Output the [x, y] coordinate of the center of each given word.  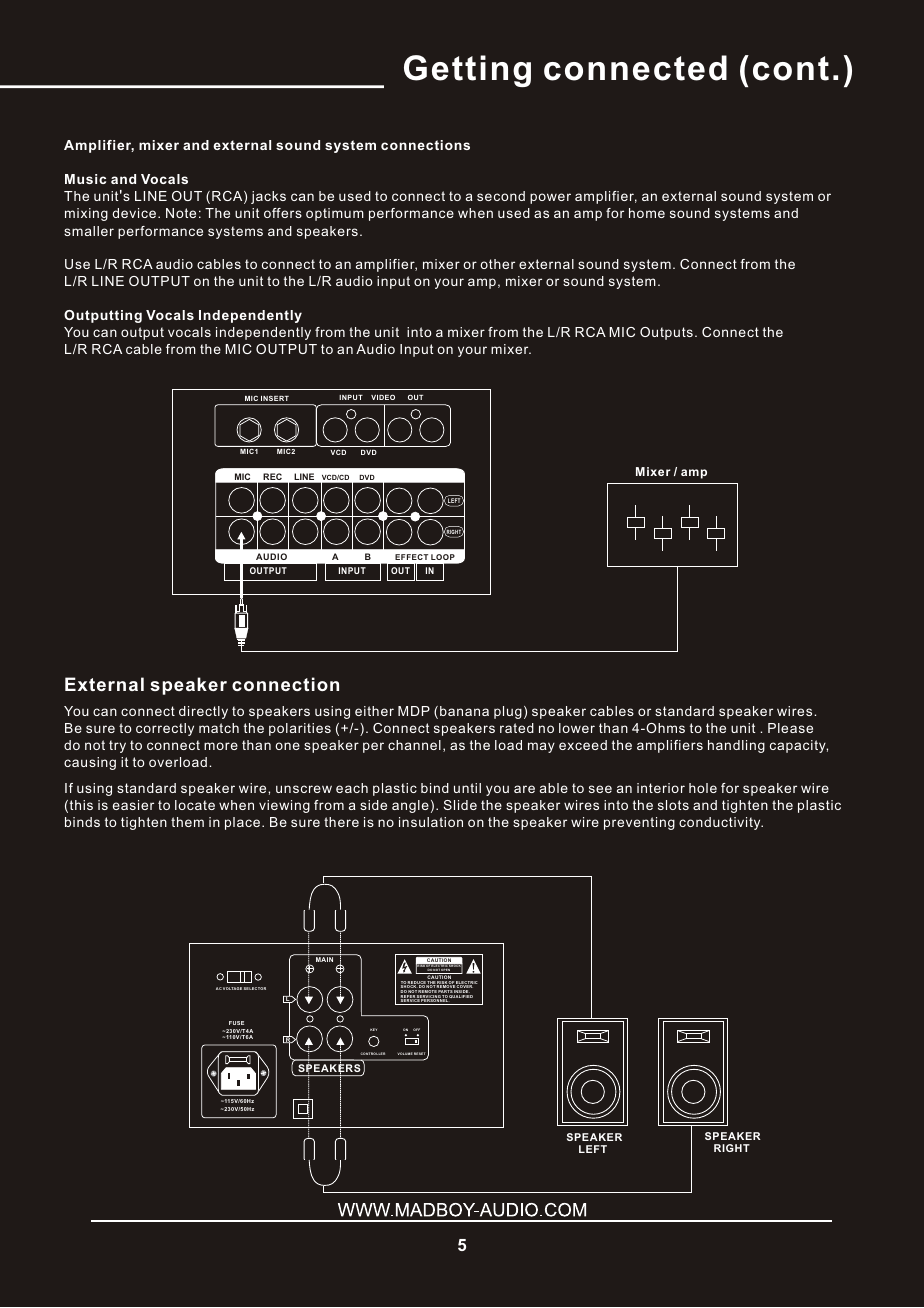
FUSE [236, 1023]
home [647, 213]
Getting [467, 71]
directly [203, 712]
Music [85, 179]
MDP [414, 711]
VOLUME [405, 1053]
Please [790, 728]
